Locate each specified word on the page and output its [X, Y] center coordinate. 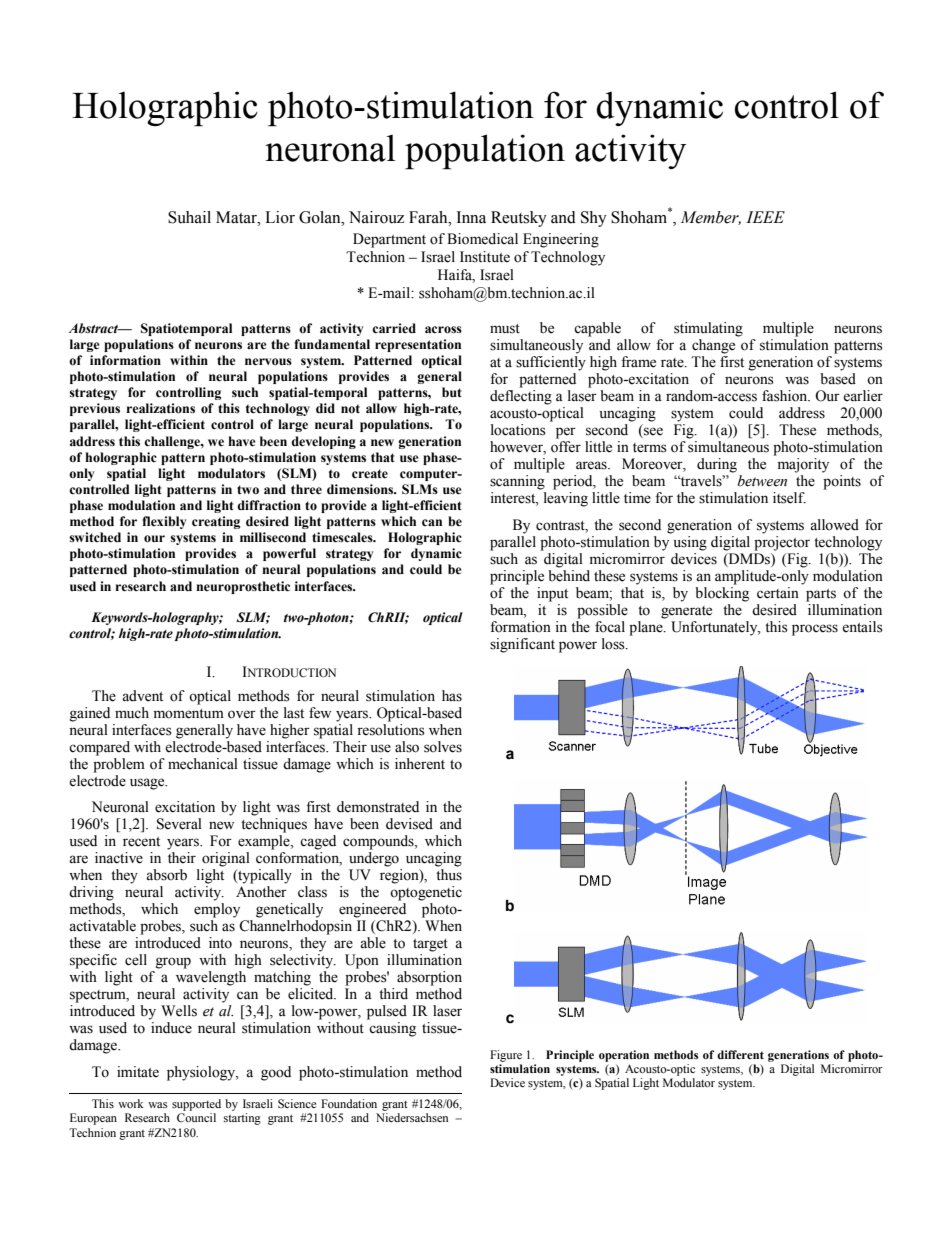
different [740, 1054]
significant [522, 645]
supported [196, 1105]
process [815, 630]
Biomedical [482, 239]
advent [142, 696]
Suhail [189, 217]
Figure [506, 1056]
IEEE [765, 217]
